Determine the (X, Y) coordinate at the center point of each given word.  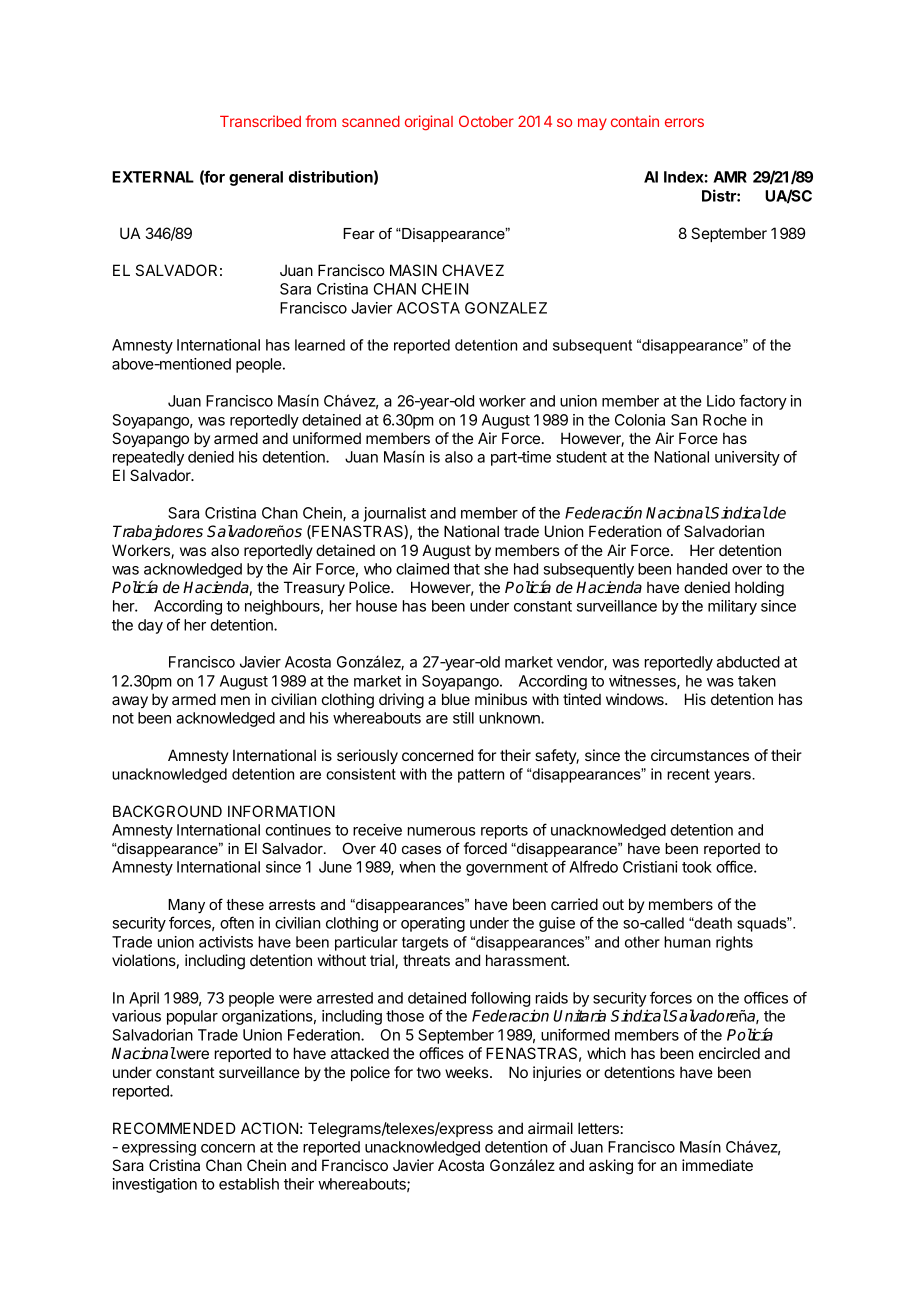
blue (456, 699)
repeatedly (148, 458)
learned (320, 345)
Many (186, 906)
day (150, 626)
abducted (748, 662)
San (684, 420)
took (697, 867)
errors (684, 122)
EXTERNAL (153, 177)
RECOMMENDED (174, 1128)
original (429, 123)
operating (433, 924)
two (429, 1072)
